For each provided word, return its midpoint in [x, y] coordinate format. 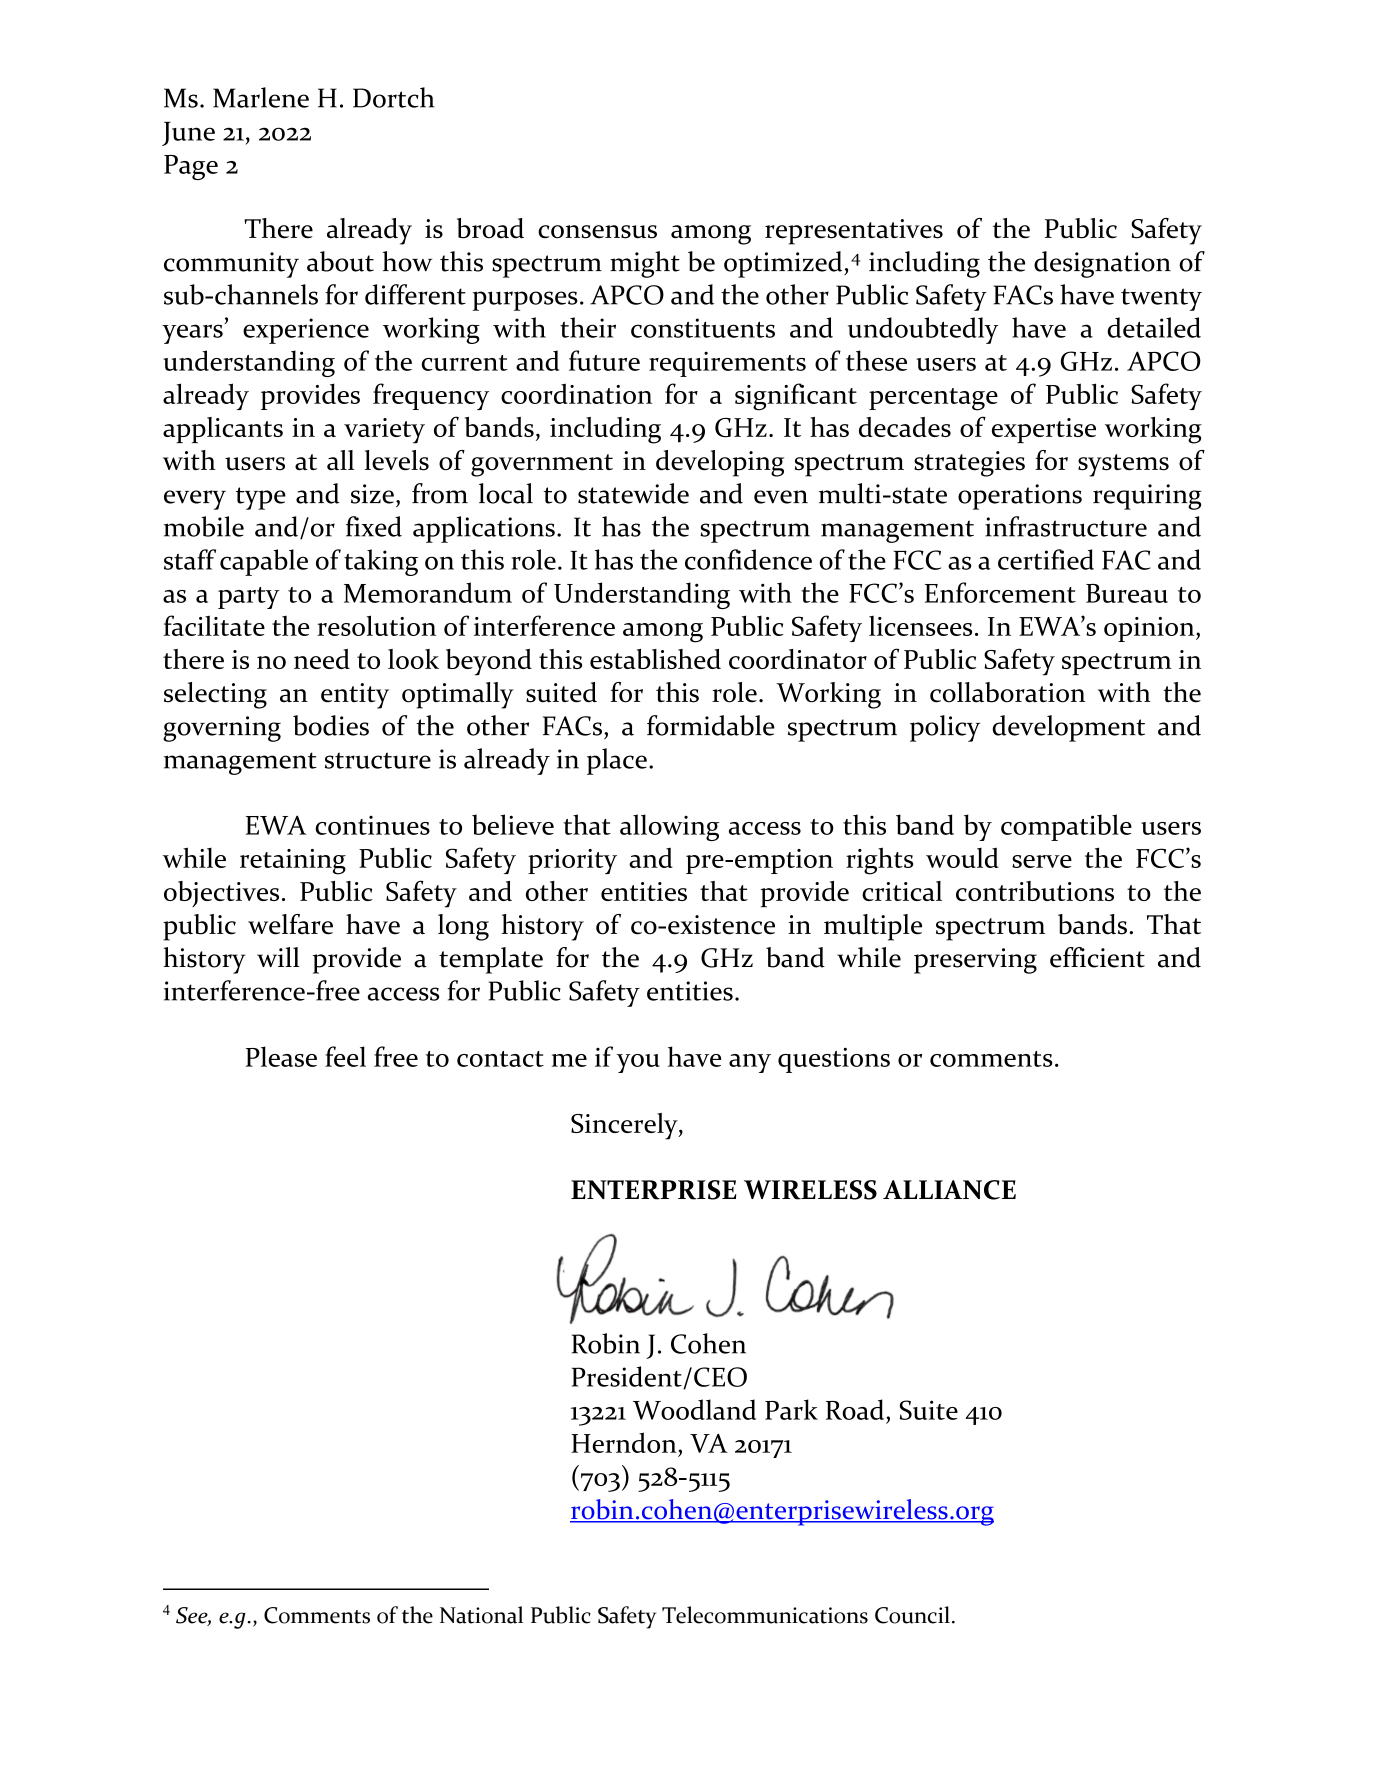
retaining [293, 862]
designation [1102, 264]
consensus [597, 232]
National [481, 1615]
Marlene [261, 97]
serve [1042, 861]
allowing [669, 827]
